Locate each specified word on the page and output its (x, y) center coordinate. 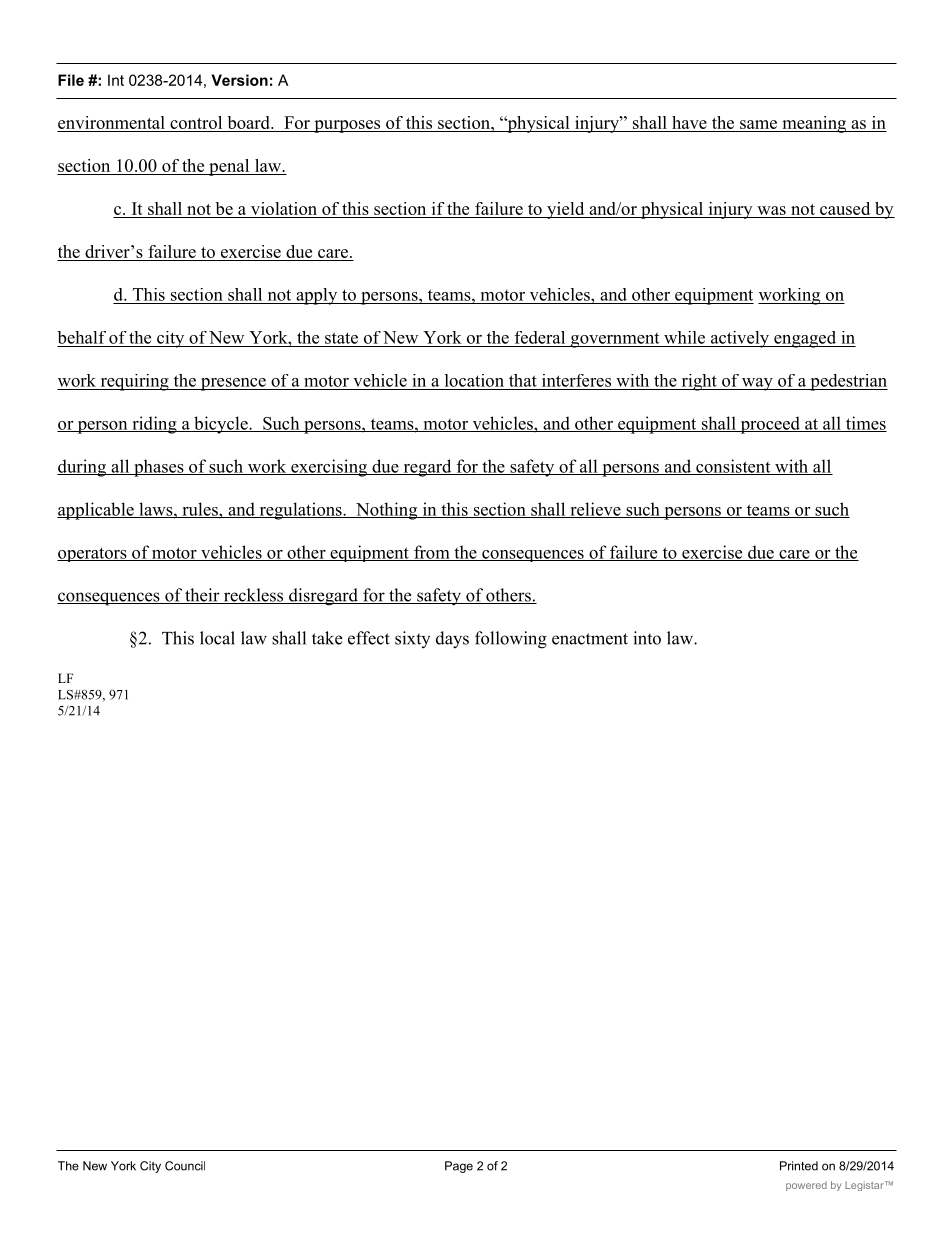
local (217, 638)
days (452, 640)
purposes (347, 126)
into (647, 638)
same (758, 124)
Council (185, 1166)
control (196, 122)
